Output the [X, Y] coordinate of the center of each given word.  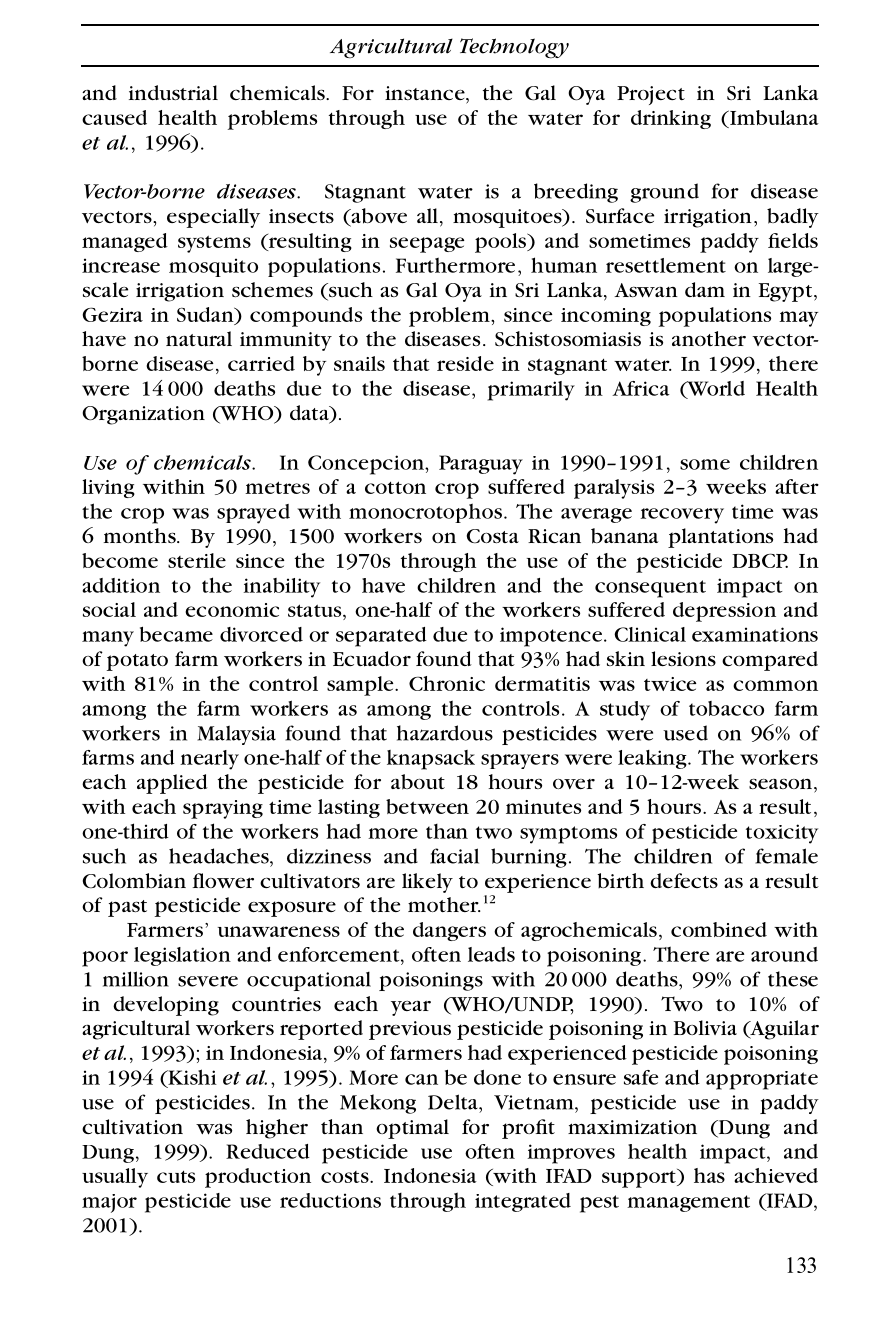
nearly [209, 760]
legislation [182, 956]
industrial [173, 93]
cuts [176, 1176]
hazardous [445, 733]
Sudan [206, 316]
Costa [493, 536]
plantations [720, 538]
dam [705, 289]
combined [719, 929]
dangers [449, 931]
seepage [427, 245]
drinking [671, 119]
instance [426, 93]
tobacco [726, 708]
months [140, 535]
